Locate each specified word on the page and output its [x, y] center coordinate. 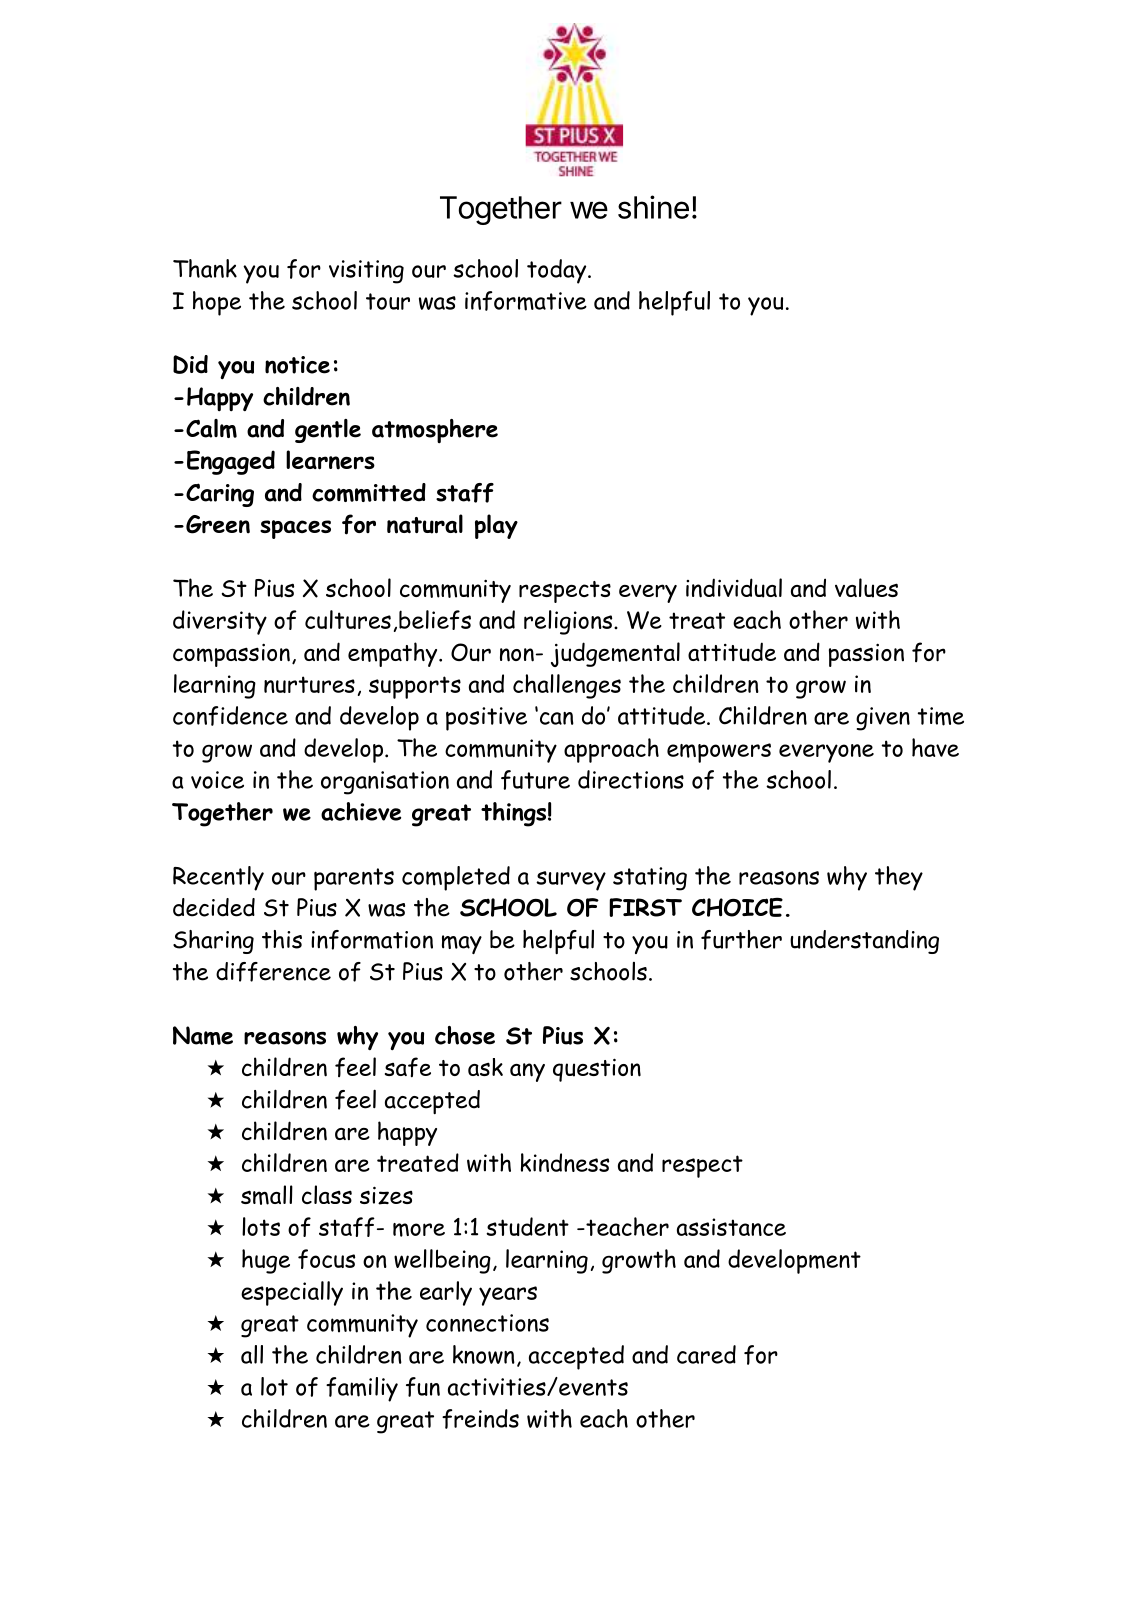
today [558, 271]
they [899, 878]
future [535, 780]
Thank [205, 268]
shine [653, 207]
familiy [362, 1389]
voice [217, 780]
